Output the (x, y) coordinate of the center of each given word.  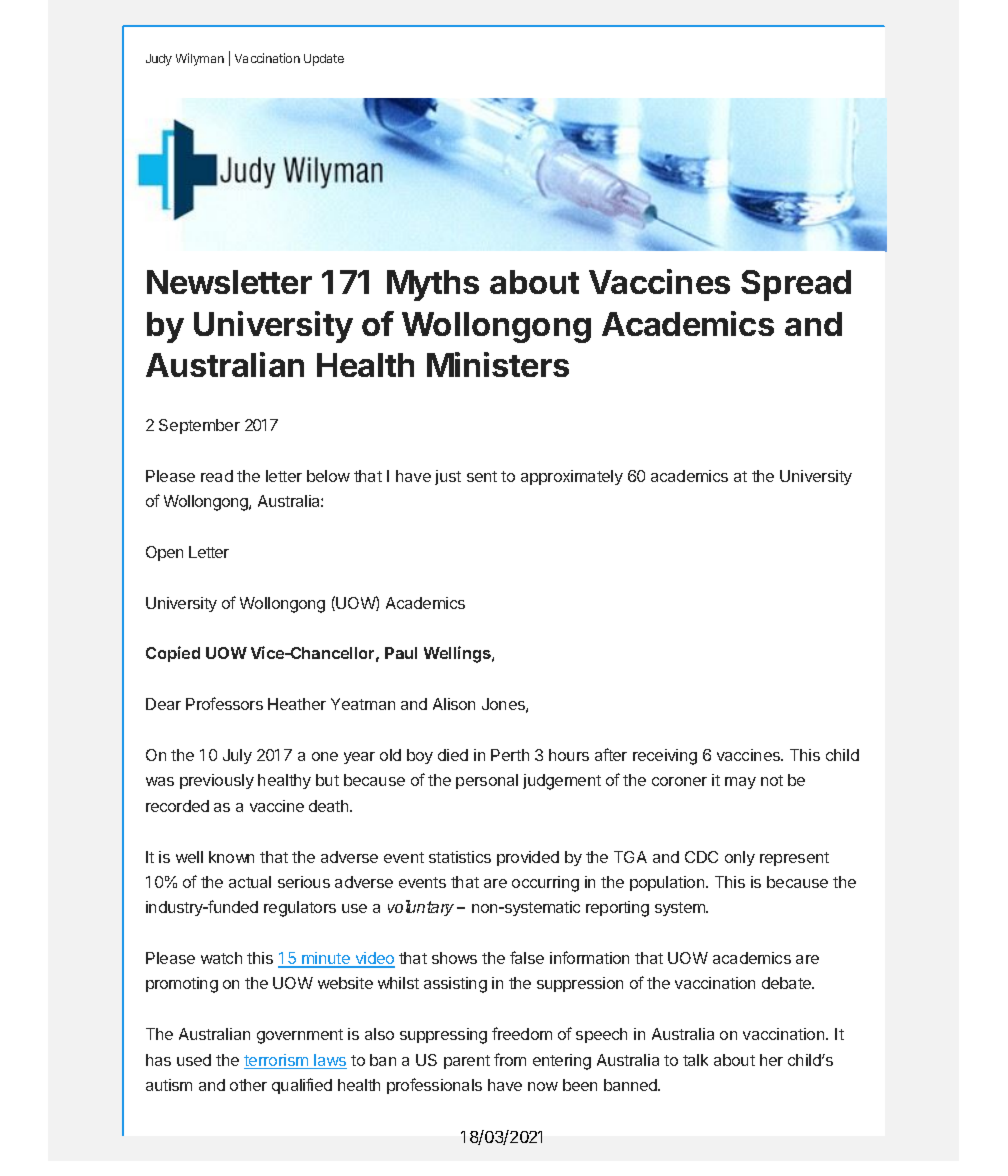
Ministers (498, 364)
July (237, 756)
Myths (433, 285)
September (199, 426)
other (248, 1085)
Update (324, 60)
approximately (572, 477)
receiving (665, 757)
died (453, 755)
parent (467, 1062)
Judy (159, 60)
